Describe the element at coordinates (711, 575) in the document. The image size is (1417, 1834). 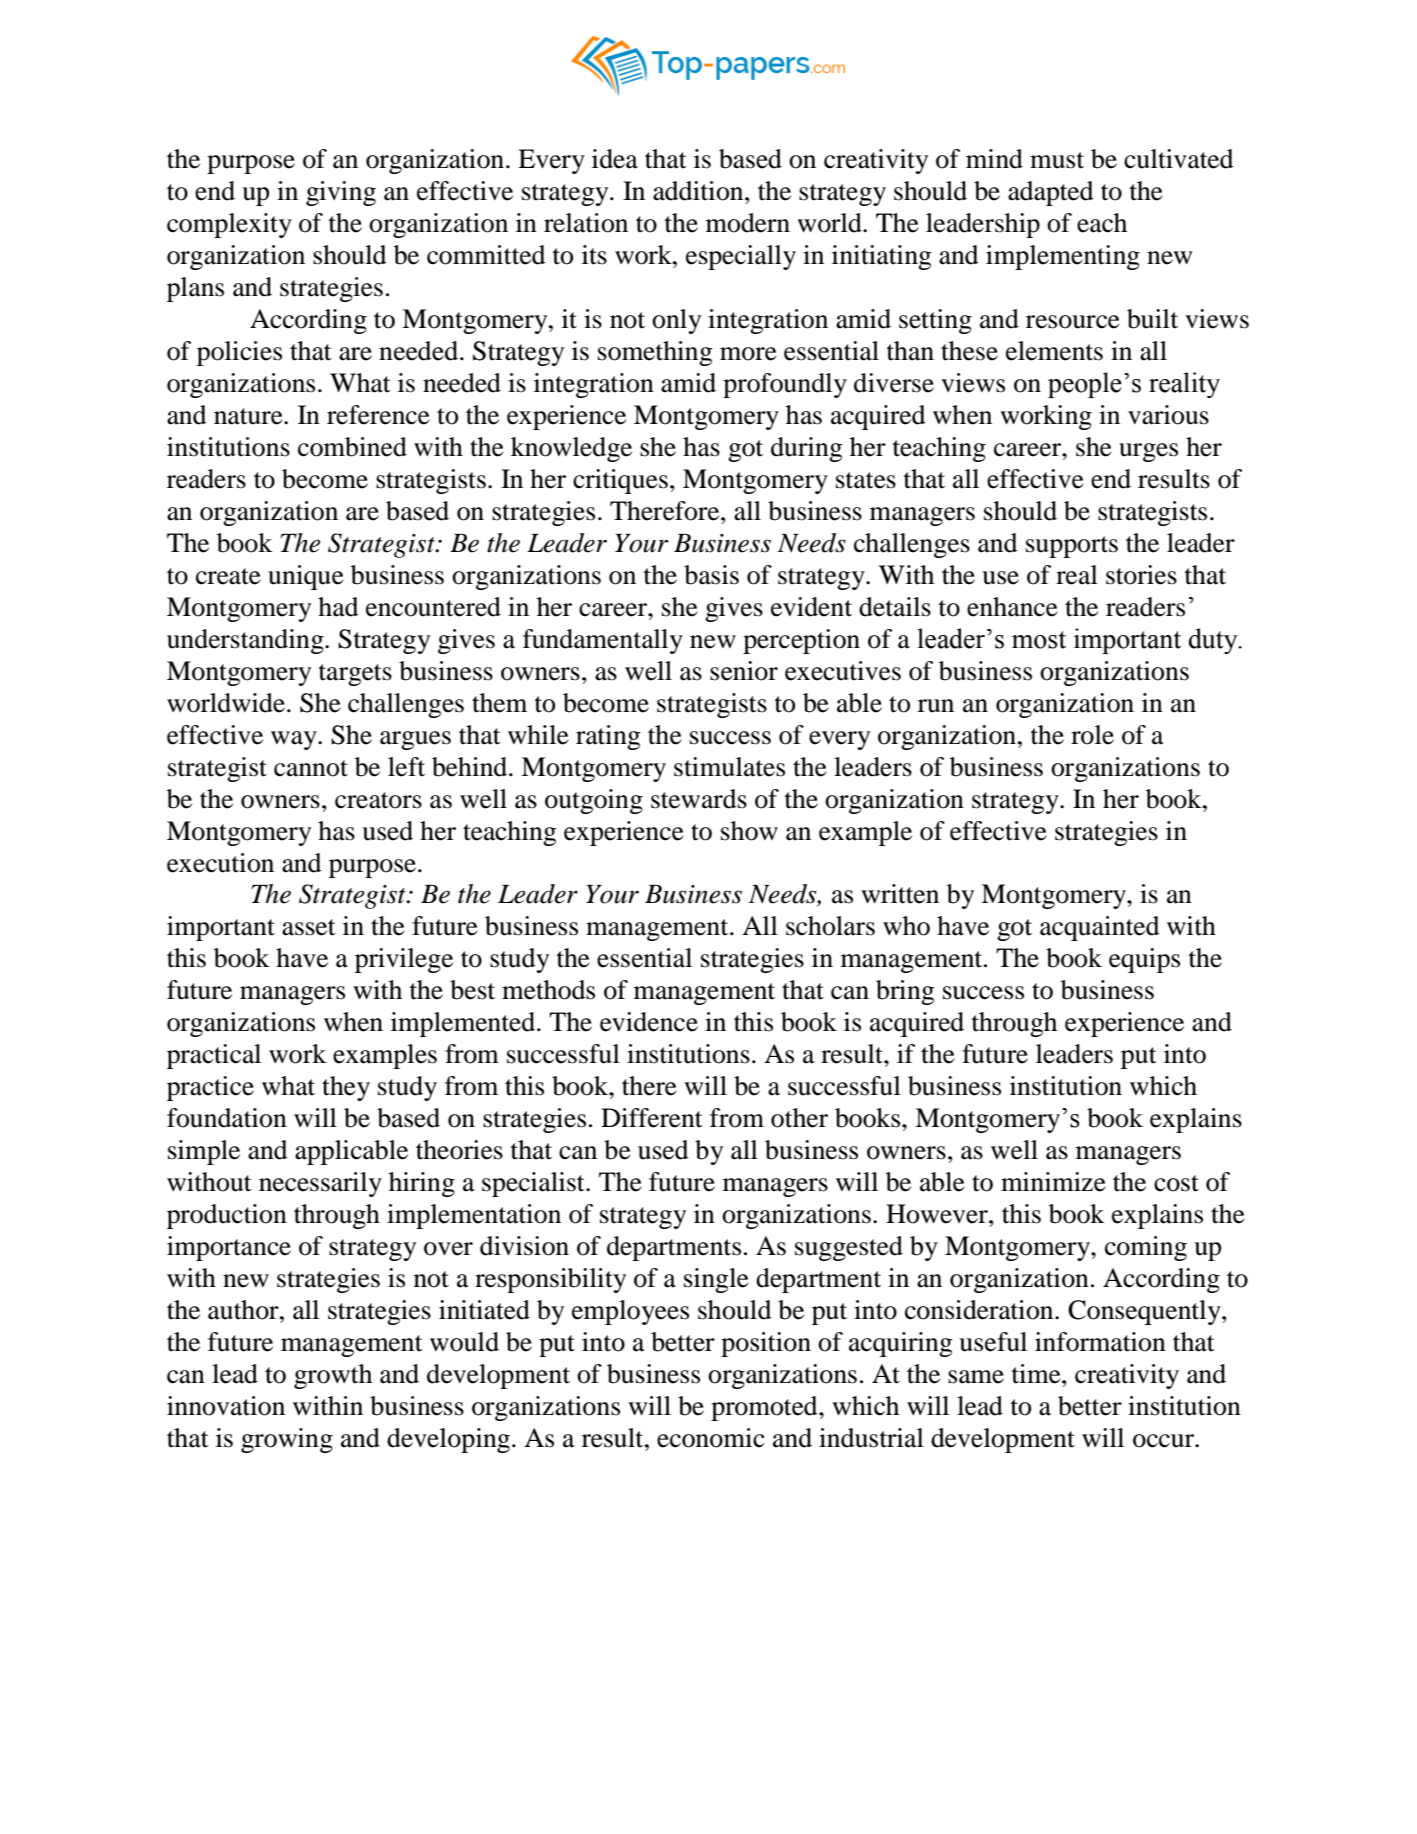
I see `basis` at that location.
